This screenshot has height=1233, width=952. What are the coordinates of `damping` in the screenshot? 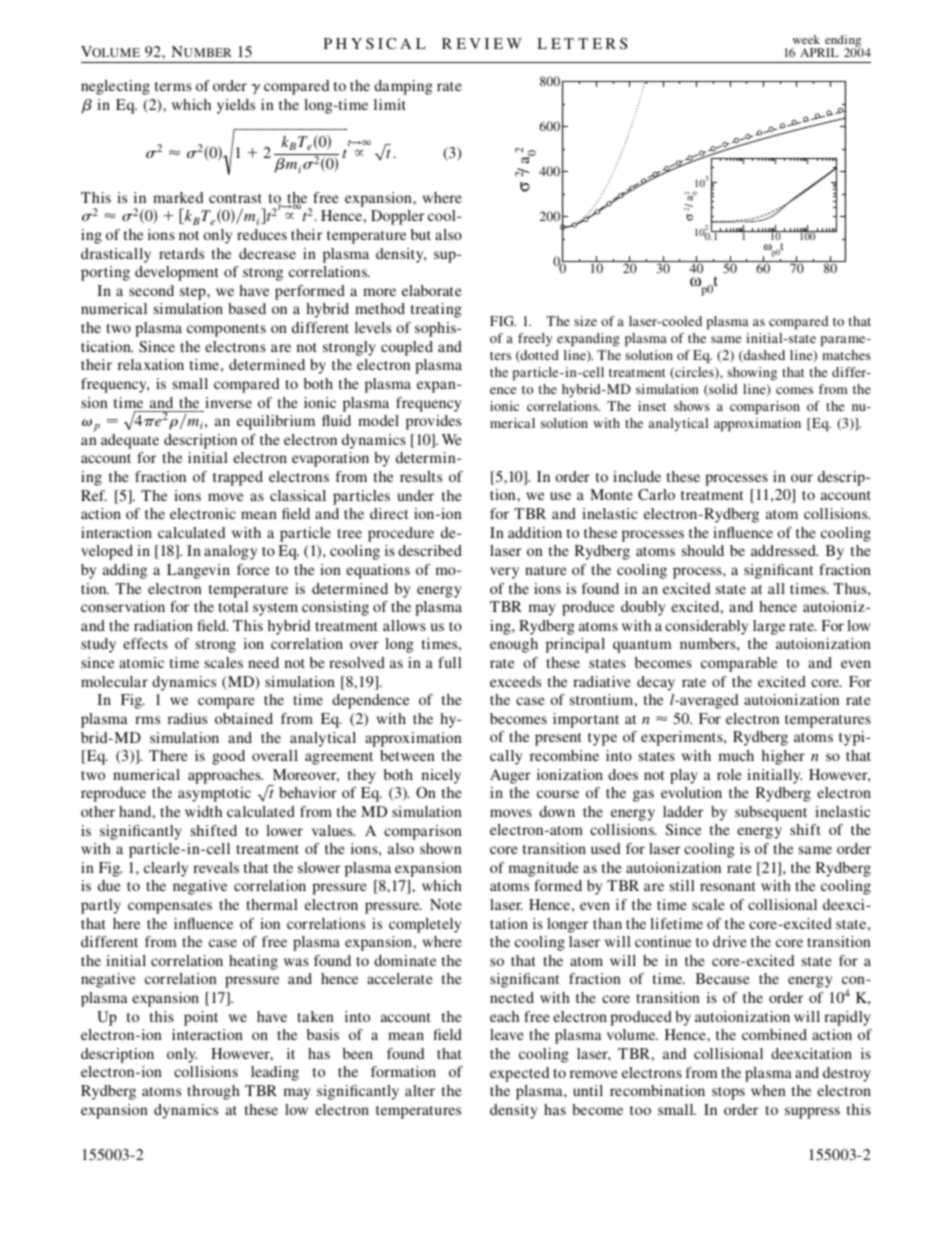 It's located at (403, 87).
